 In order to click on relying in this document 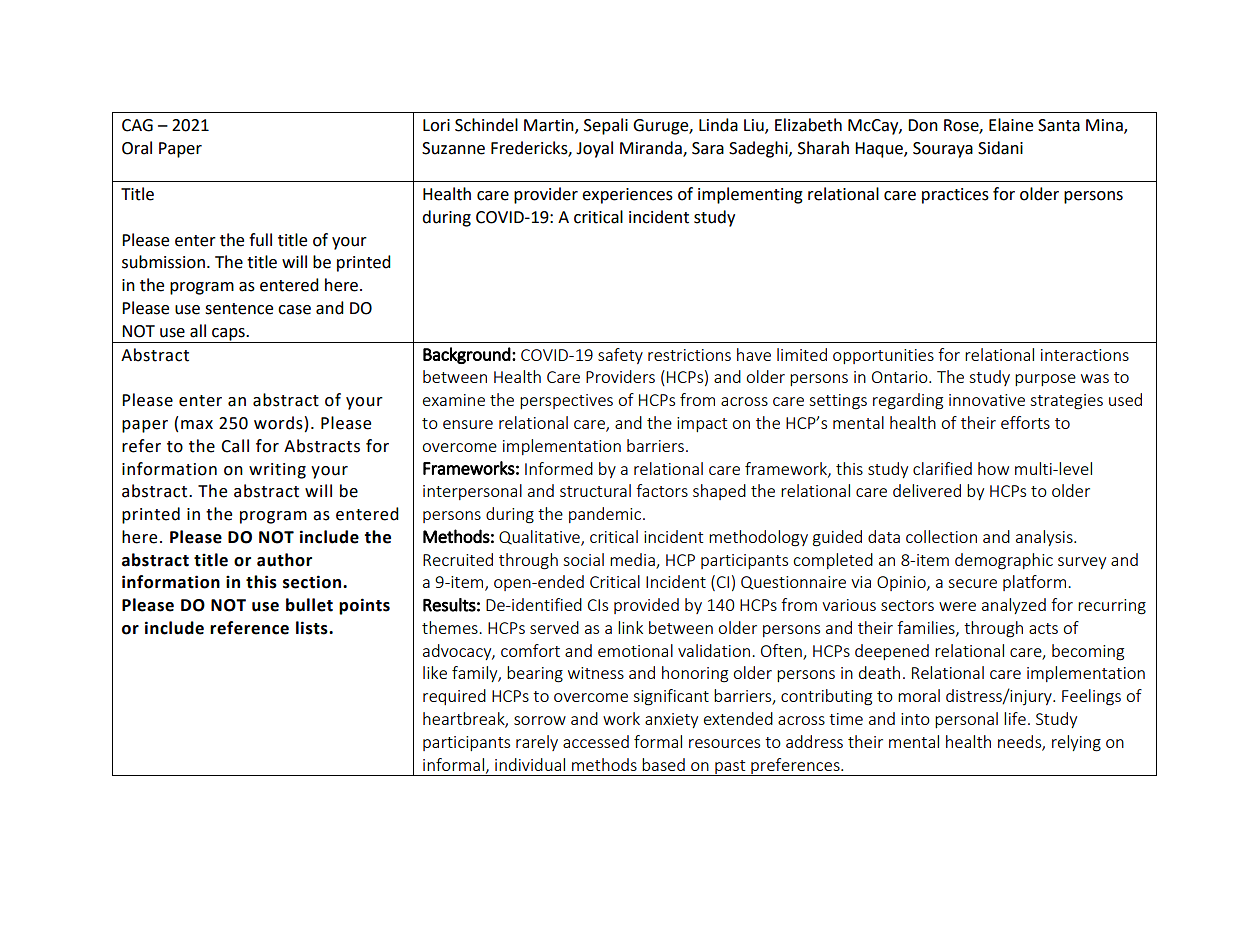, I will do `click(1076, 743)`.
